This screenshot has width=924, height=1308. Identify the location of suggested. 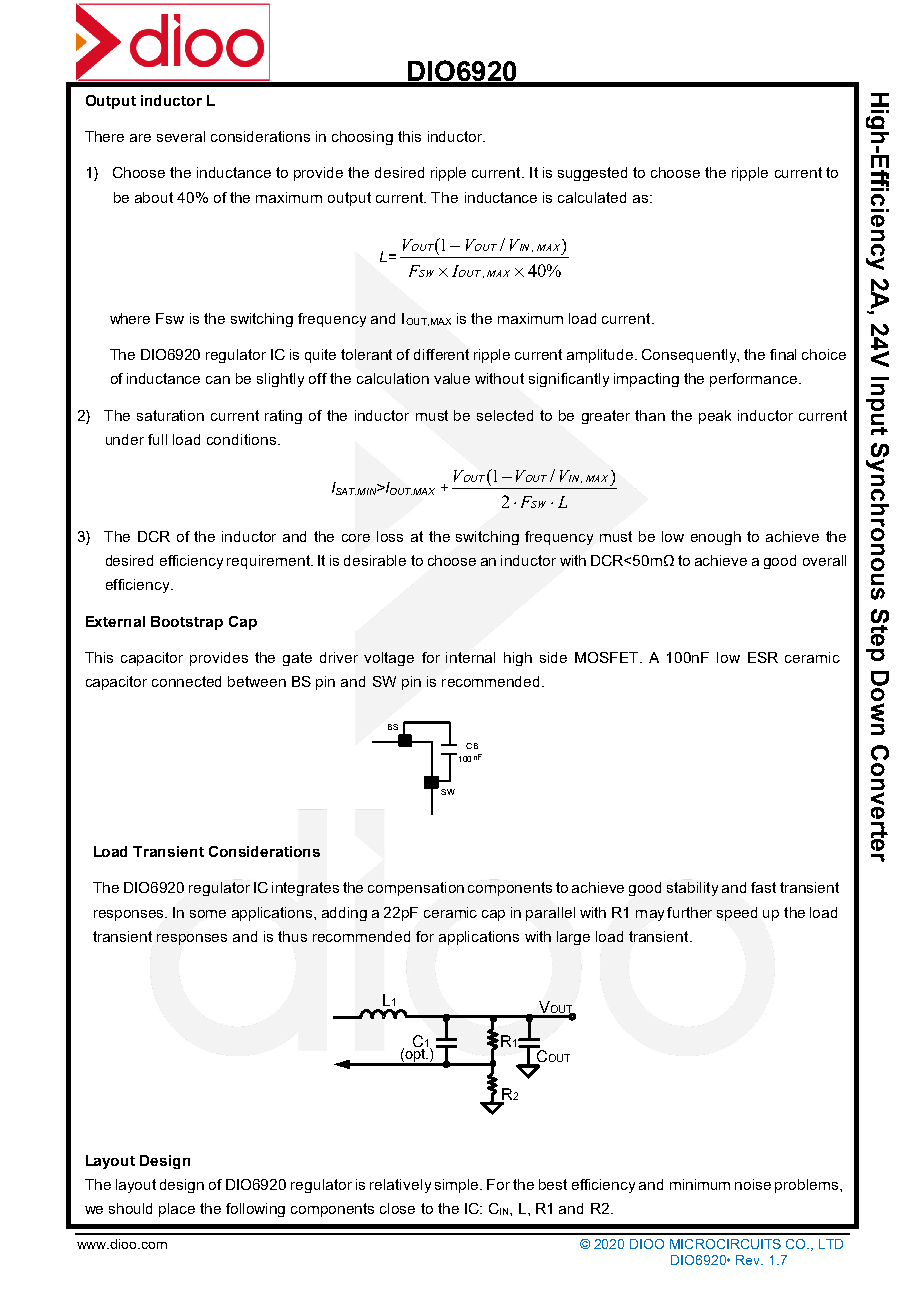
(592, 174).
